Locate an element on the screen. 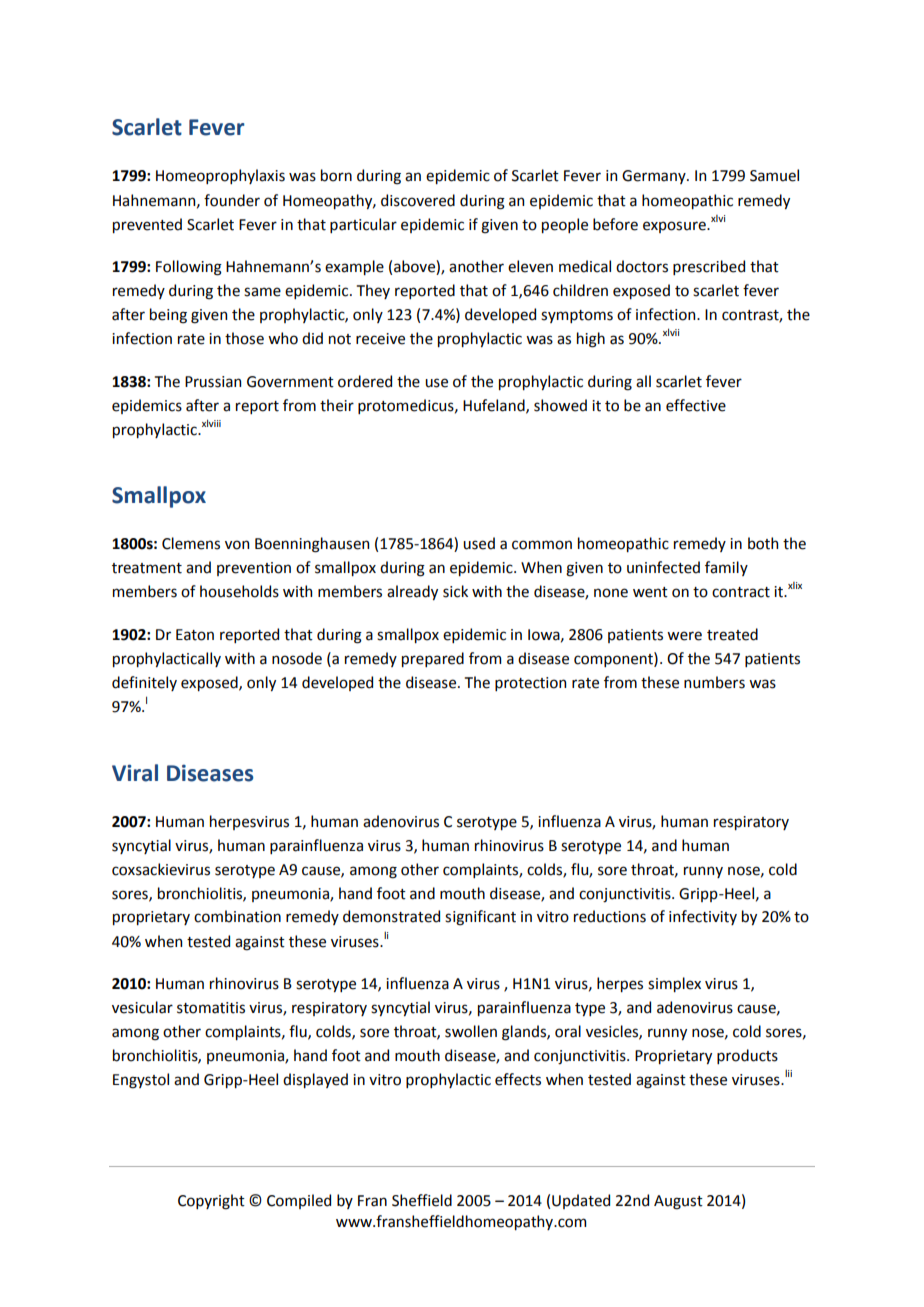  used is located at coordinates (479, 543).
